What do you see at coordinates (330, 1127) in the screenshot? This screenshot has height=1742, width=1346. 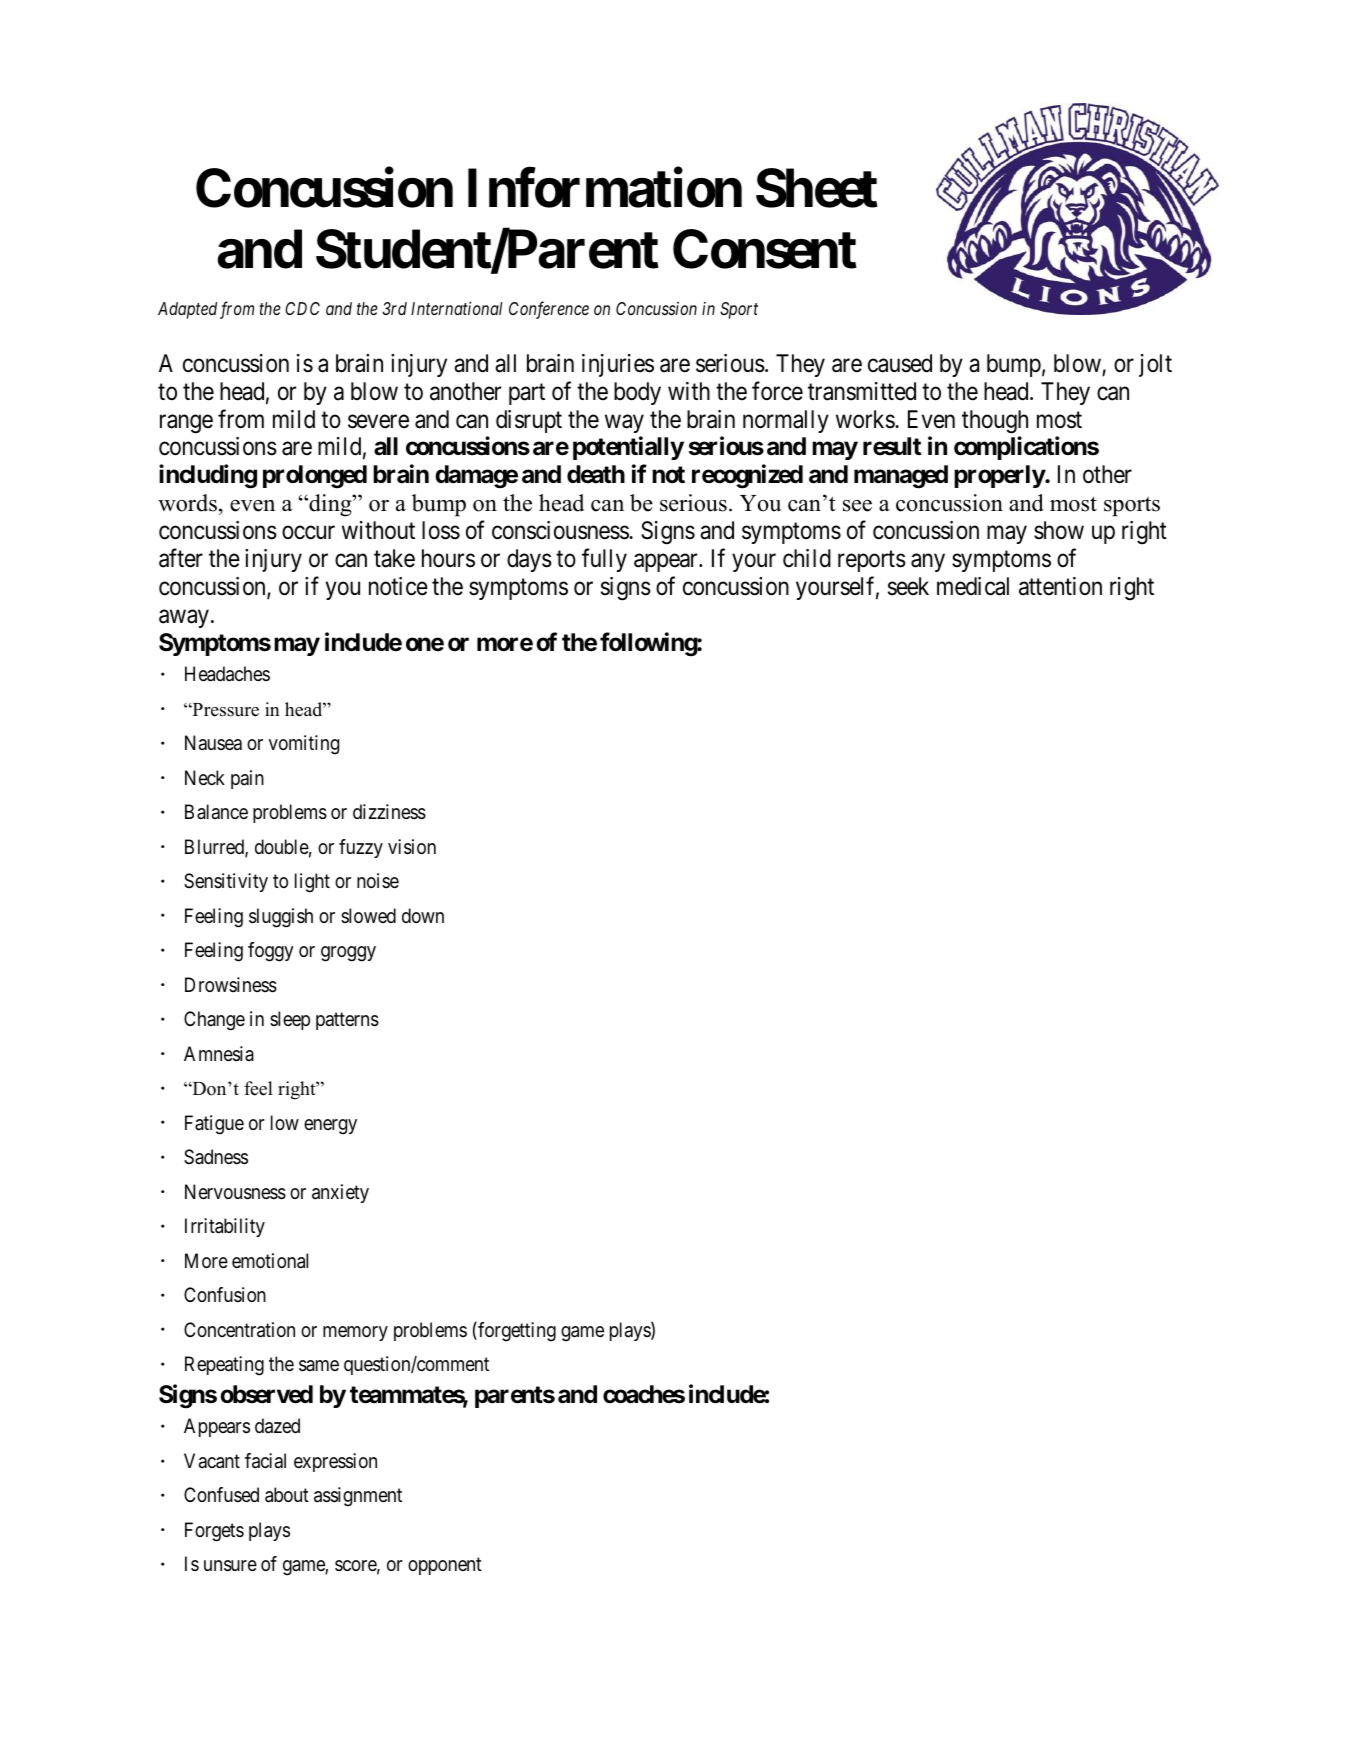 I see `energy` at bounding box center [330, 1127].
